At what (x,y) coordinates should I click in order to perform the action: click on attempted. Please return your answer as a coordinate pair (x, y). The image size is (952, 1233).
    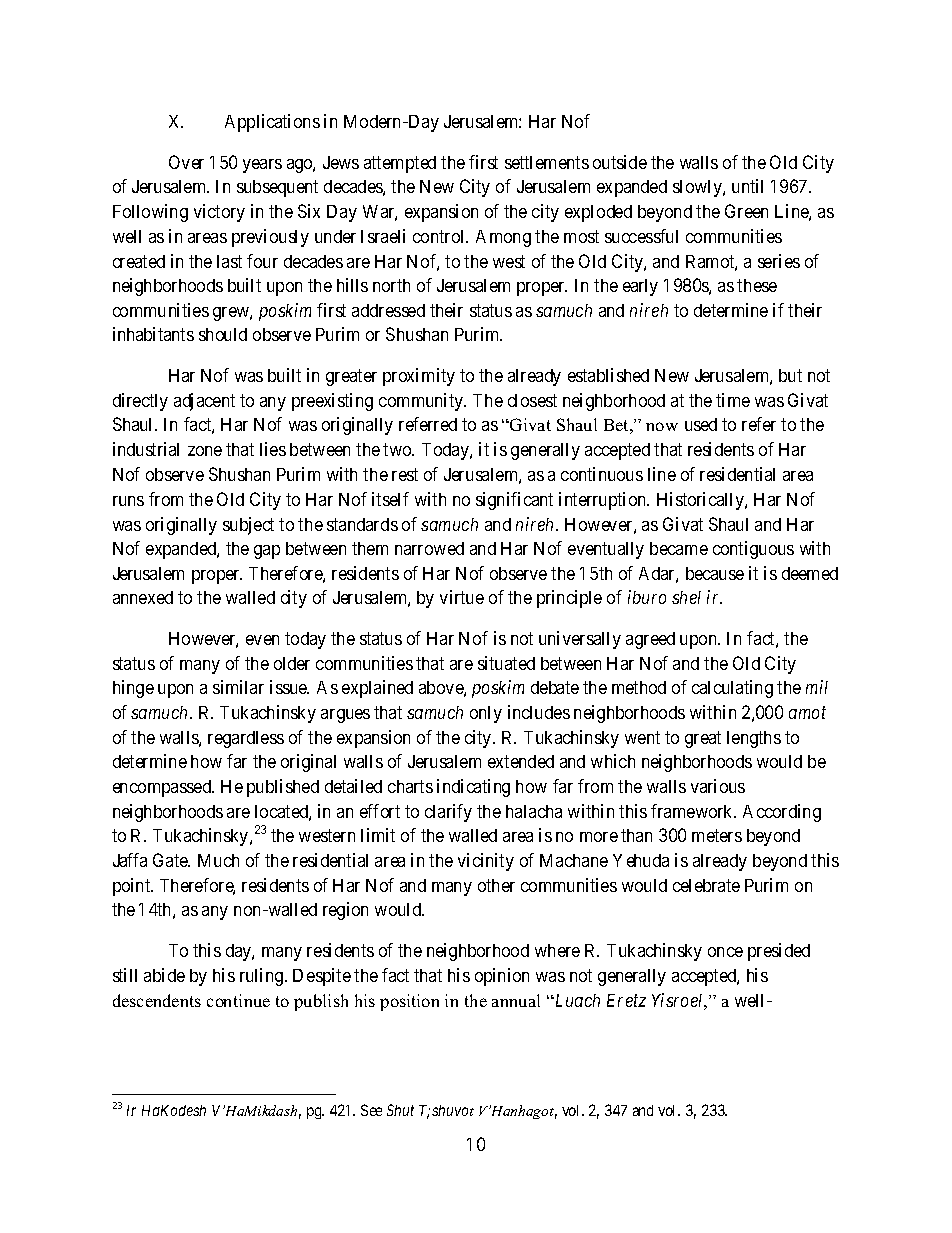
    Looking at the image, I should click on (400, 164).
